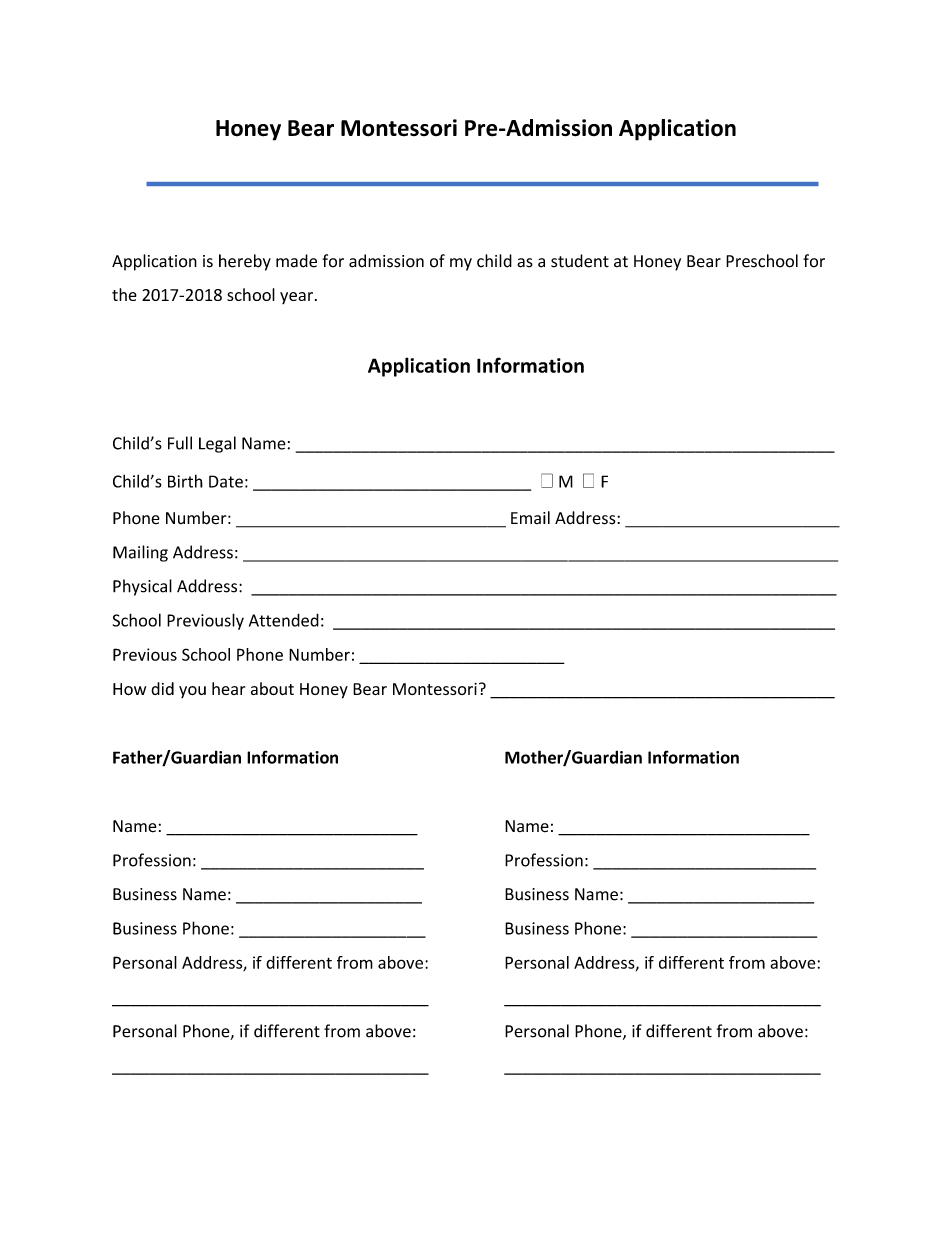 Image resolution: width=952 pixels, height=1233 pixels. Describe the element at coordinates (180, 443) in the screenshot. I see `Full` at that location.
